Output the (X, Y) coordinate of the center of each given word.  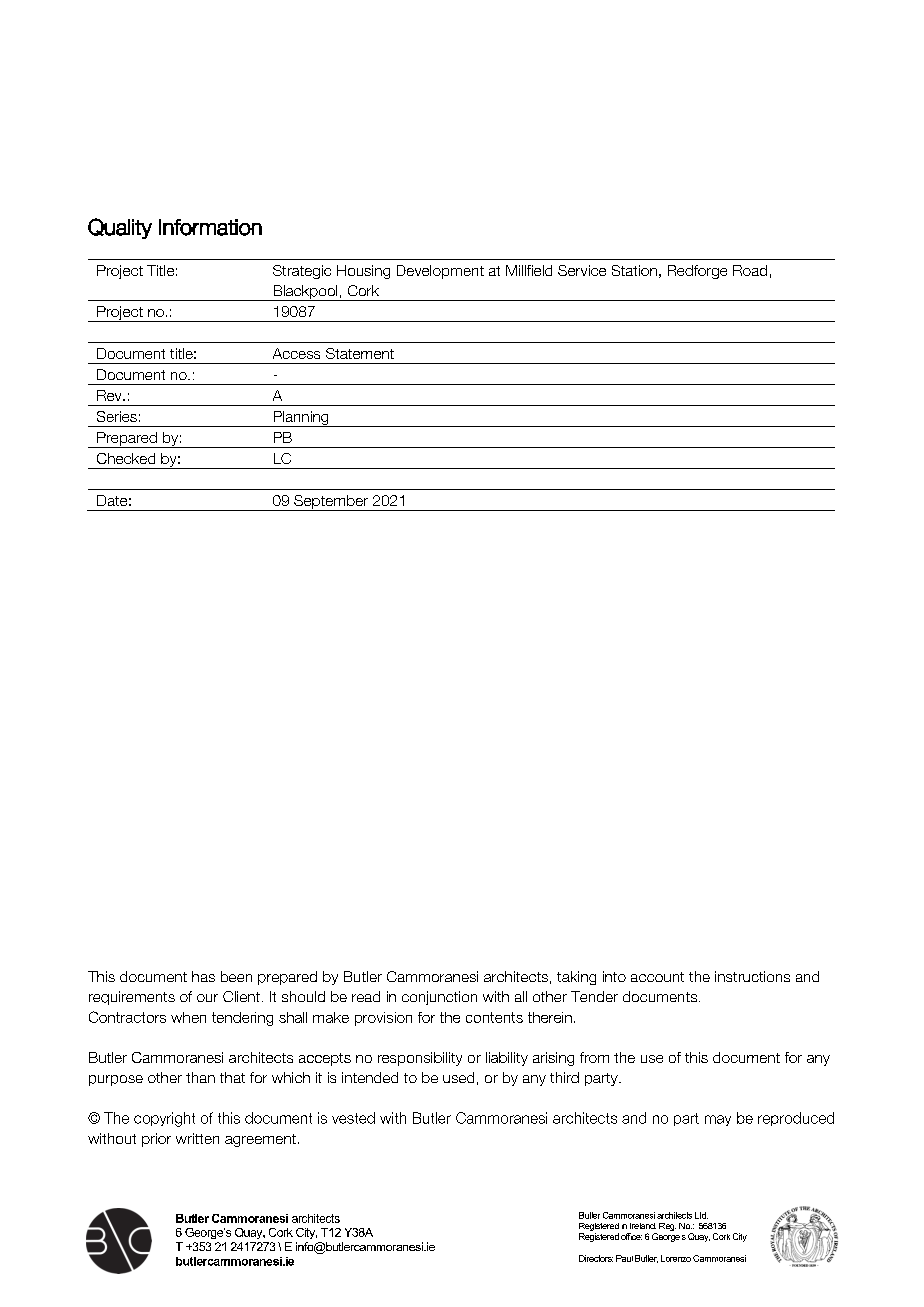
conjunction (439, 998)
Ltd (701, 1215)
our (207, 998)
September (331, 503)
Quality (120, 228)
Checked (126, 458)
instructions (752, 976)
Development (440, 272)
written (197, 1138)
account (657, 977)
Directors (596, 1258)
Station (634, 270)
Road (750, 270)
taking (576, 978)
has (203, 976)
